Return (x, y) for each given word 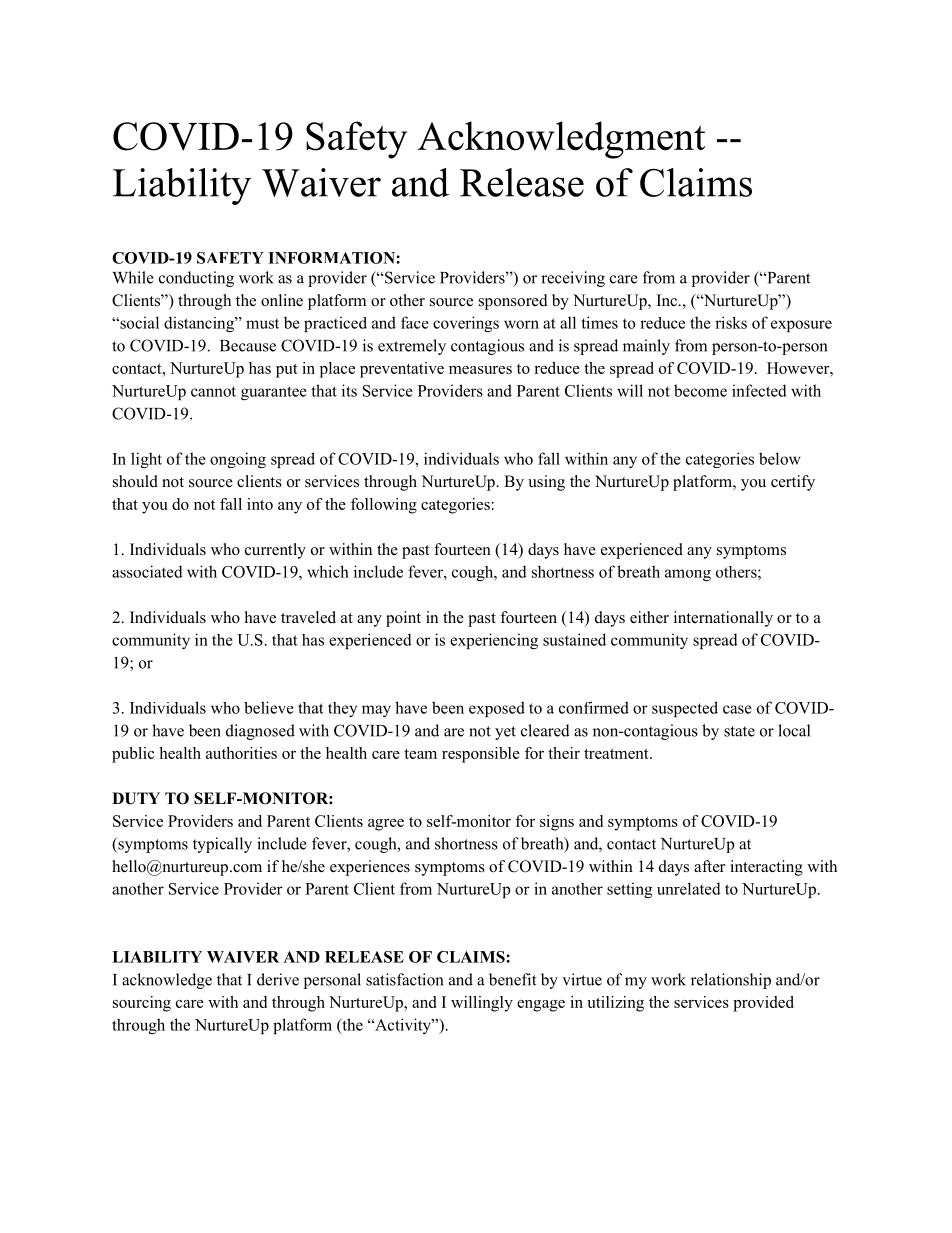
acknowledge (167, 981)
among (688, 575)
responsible (481, 755)
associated (147, 571)
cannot (213, 391)
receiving (573, 279)
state (739, 731)
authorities (241, 753)
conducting (196, 279)
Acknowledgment (561, 140)
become (700, 390)
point (403, 619)
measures (480, 370)
